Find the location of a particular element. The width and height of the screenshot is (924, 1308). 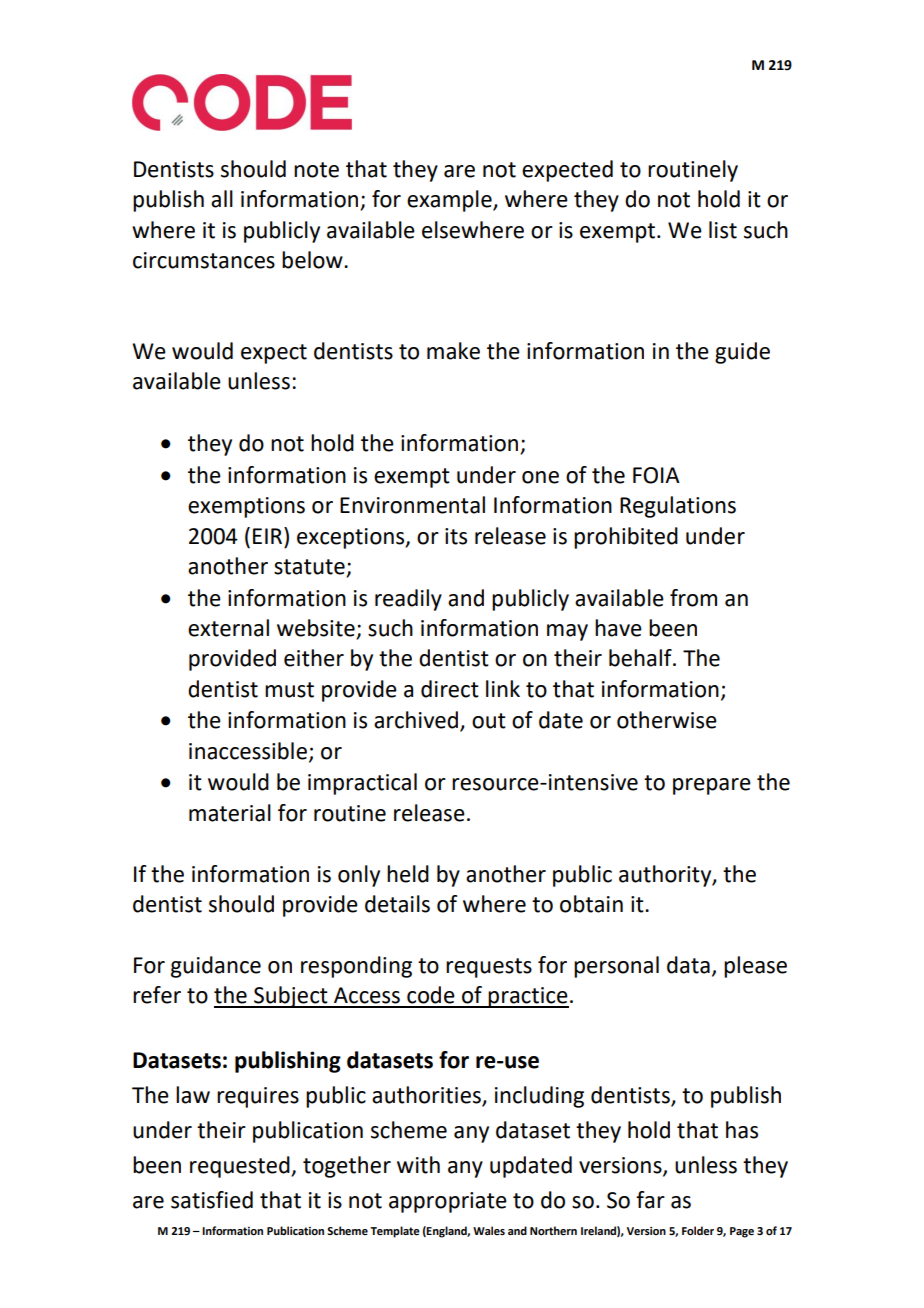

direct is located at coordinates (450, 689).
